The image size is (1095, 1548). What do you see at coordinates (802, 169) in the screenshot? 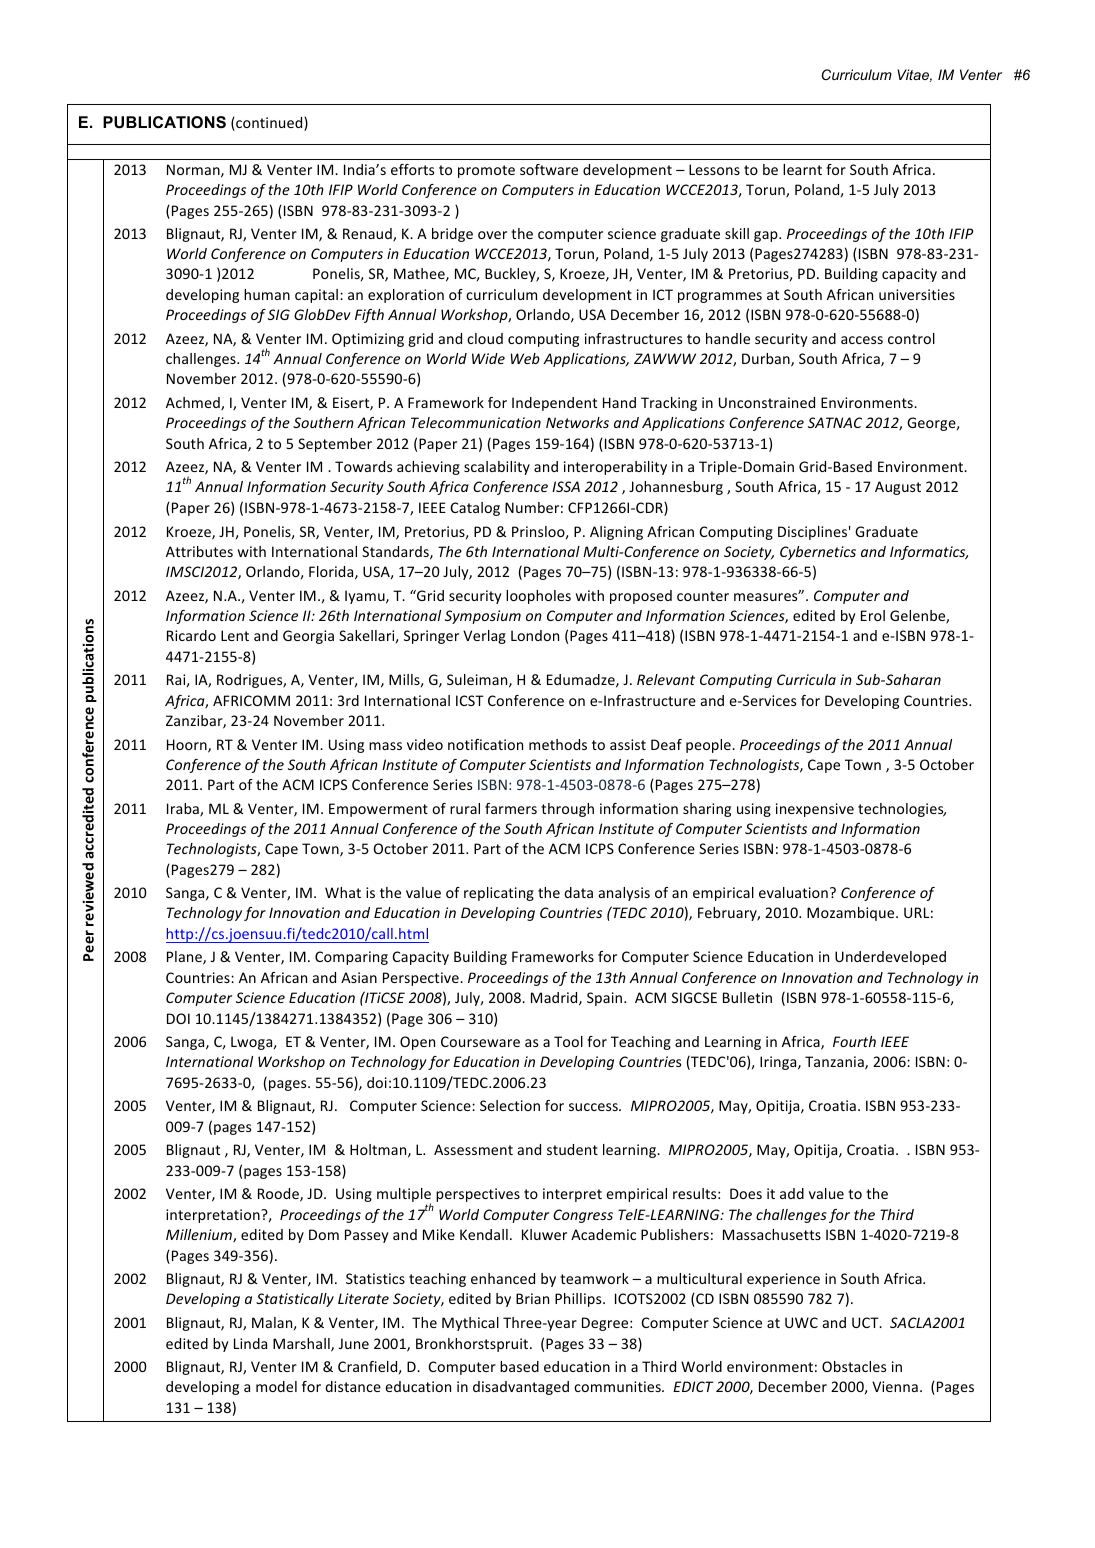
I see `learnt` at bounding box center [802, 169].
